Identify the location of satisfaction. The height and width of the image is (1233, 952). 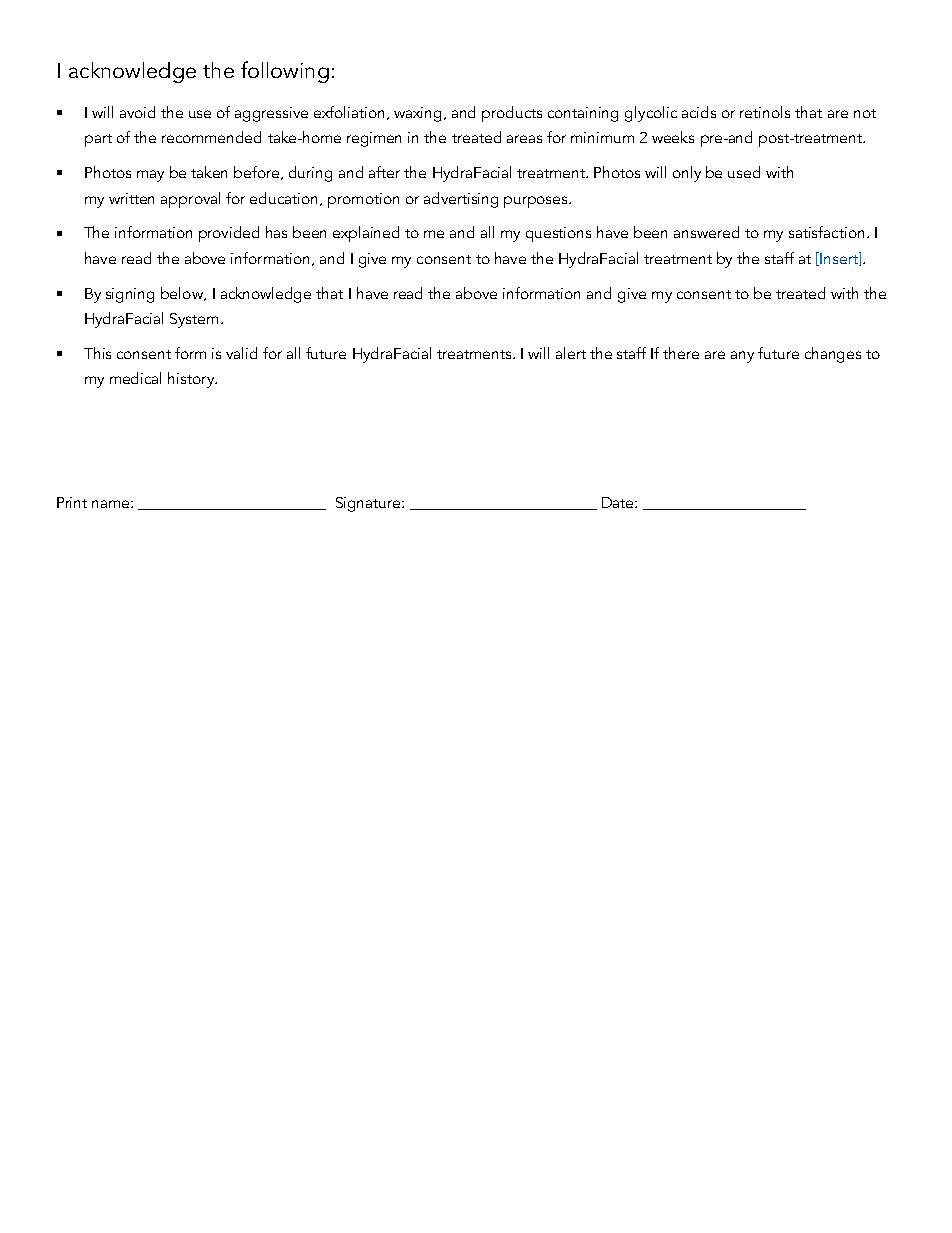
(826, 232).
